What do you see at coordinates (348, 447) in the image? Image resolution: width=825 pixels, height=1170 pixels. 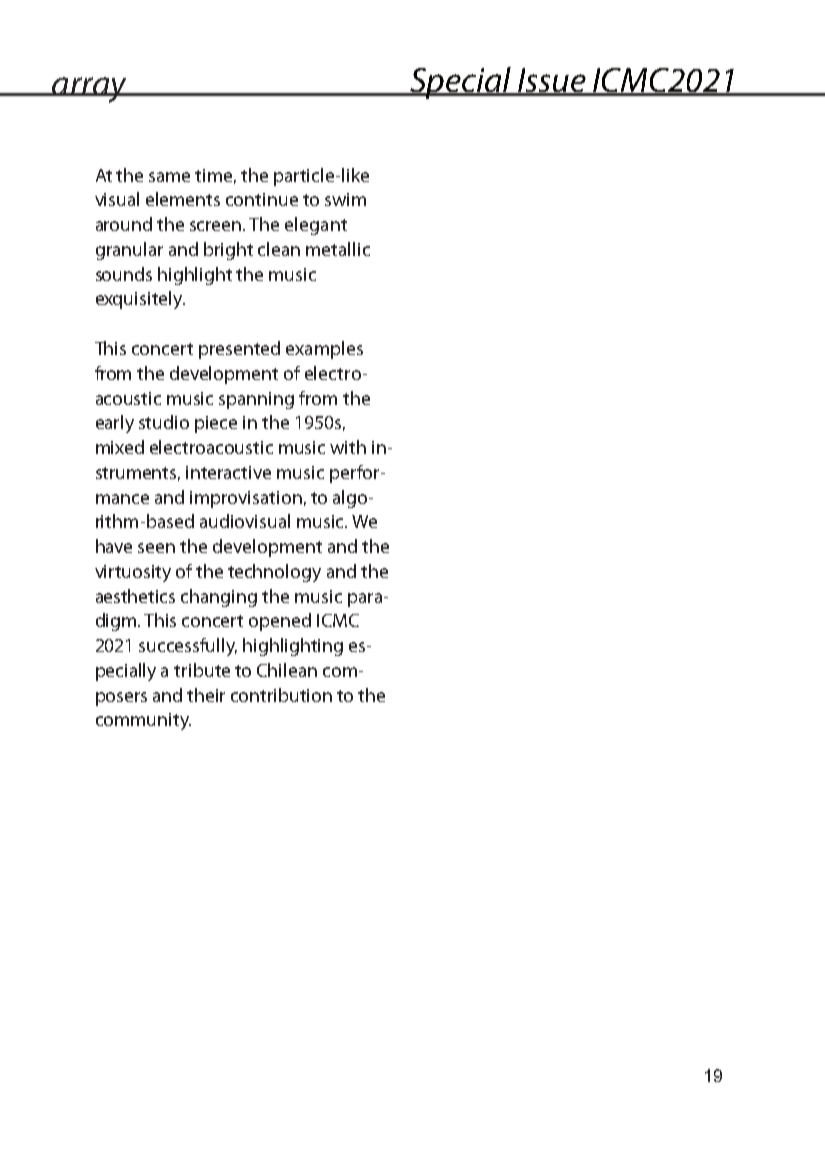 I see `with` at bounding box center [348, 447].
